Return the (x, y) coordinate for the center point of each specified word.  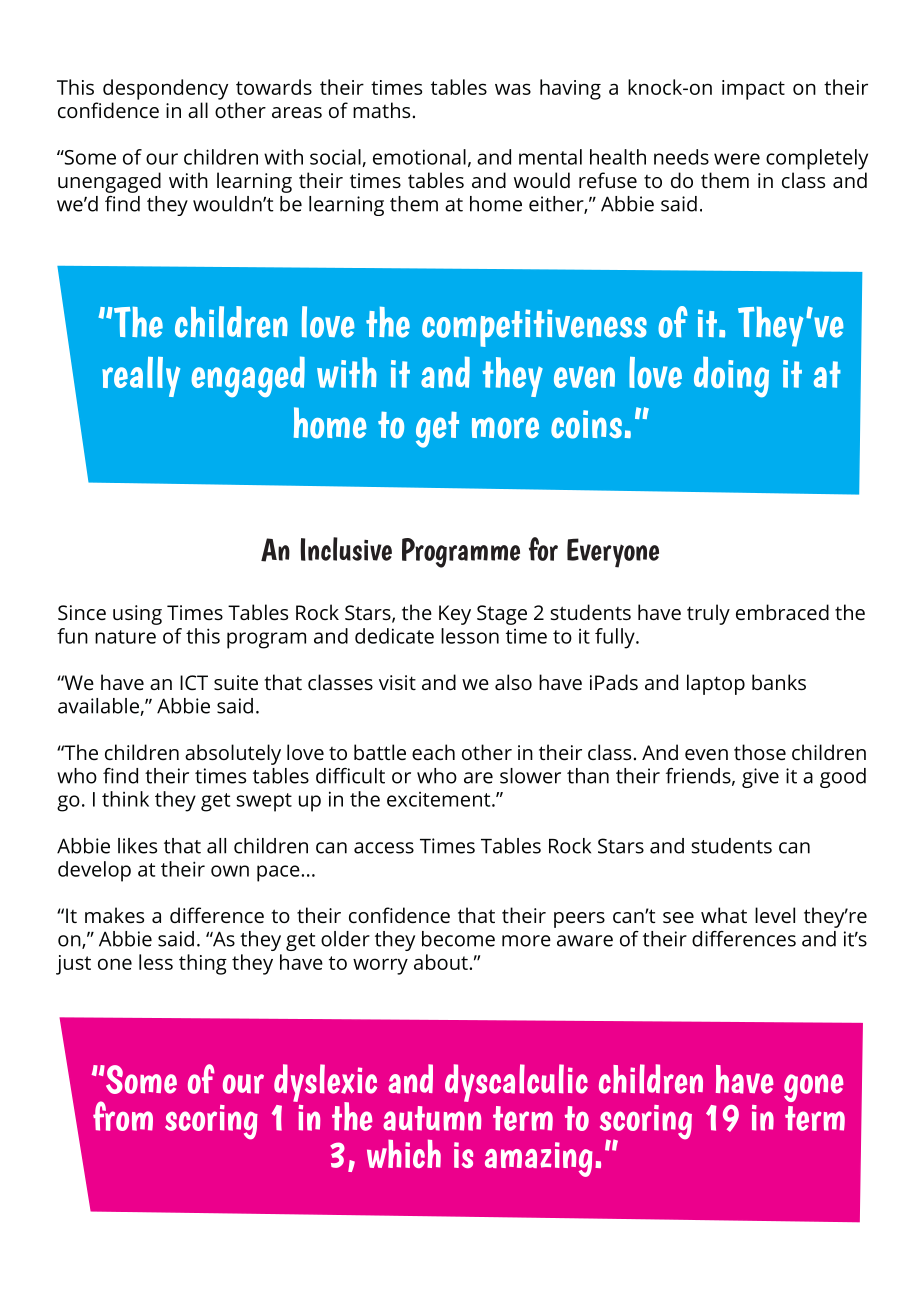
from (123, 1116)
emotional (419, 157)
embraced (782, 612)
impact (753, 90)
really (141, 377)
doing (731, 376)
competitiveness (534, 328)
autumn (432, 1118)
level (775, 915)
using (137, 615)
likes (137, 846)
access (384, 848)
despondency (165, 89)
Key (455, 615)
